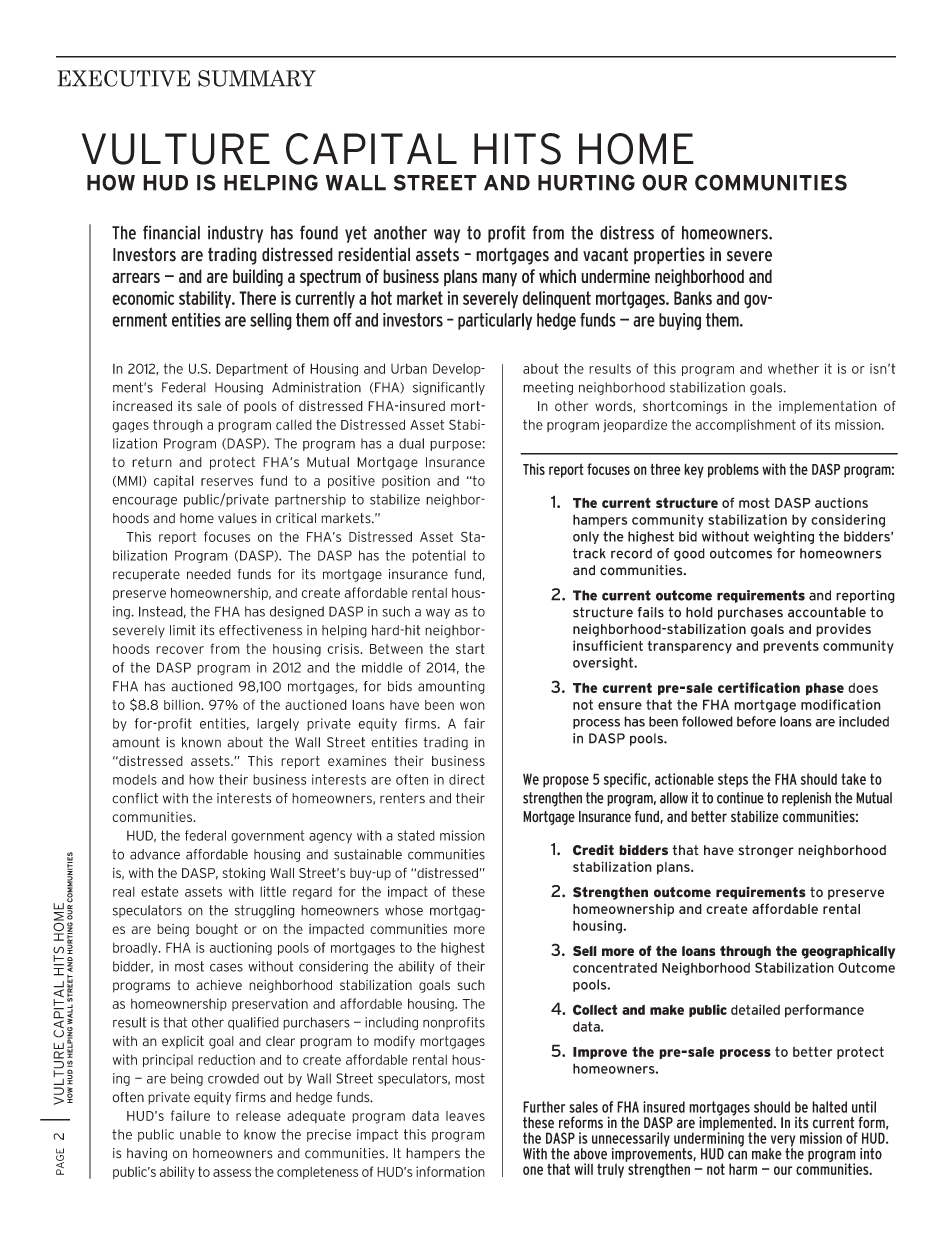 This screenshot has width=952, height=1233. What do you see at coordinates (356, 234) in the screenshot?
I see `yet` at bounding box center [356, 234].
